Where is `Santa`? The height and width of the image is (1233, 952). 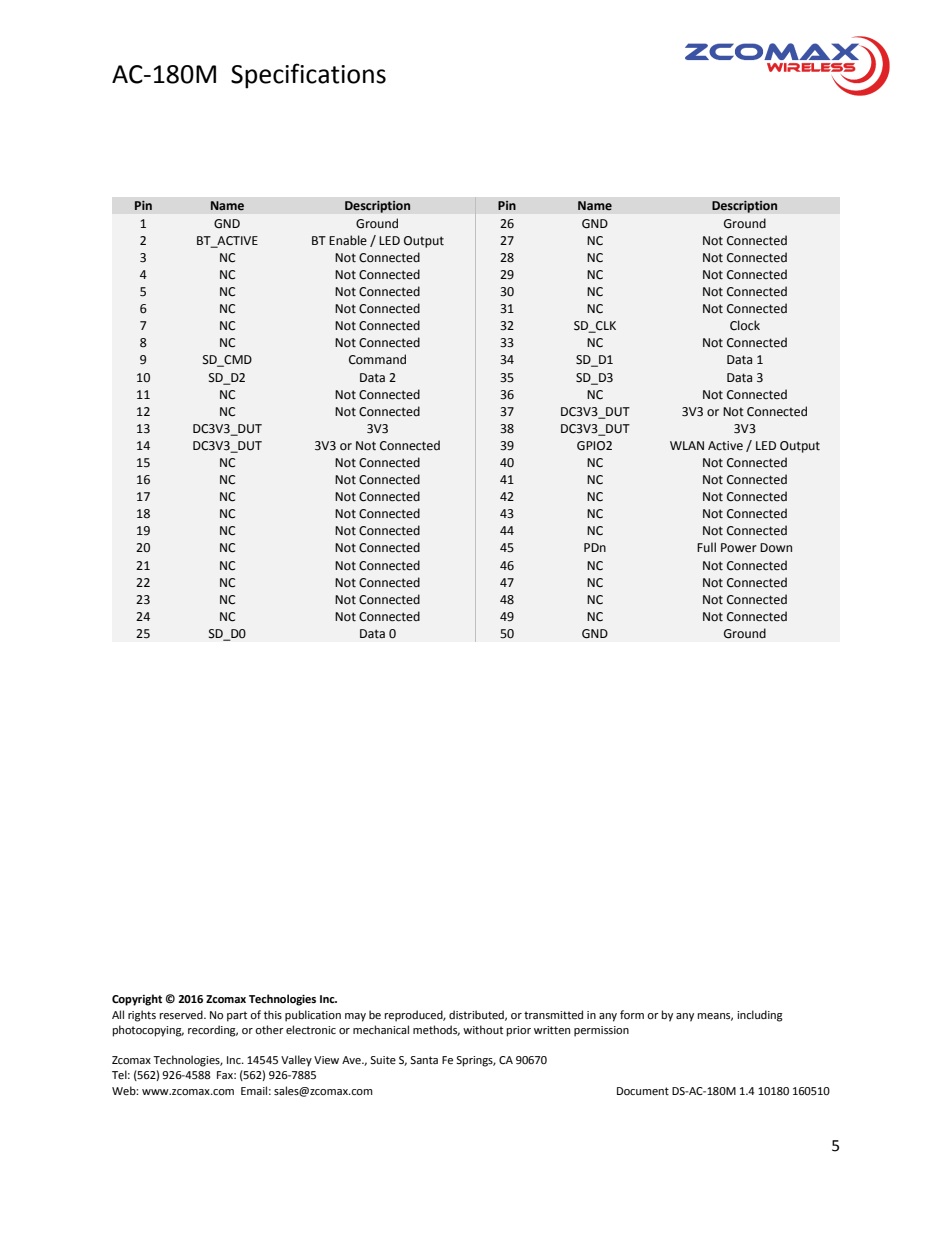 Santa is located at coordinates (424, 1060).
